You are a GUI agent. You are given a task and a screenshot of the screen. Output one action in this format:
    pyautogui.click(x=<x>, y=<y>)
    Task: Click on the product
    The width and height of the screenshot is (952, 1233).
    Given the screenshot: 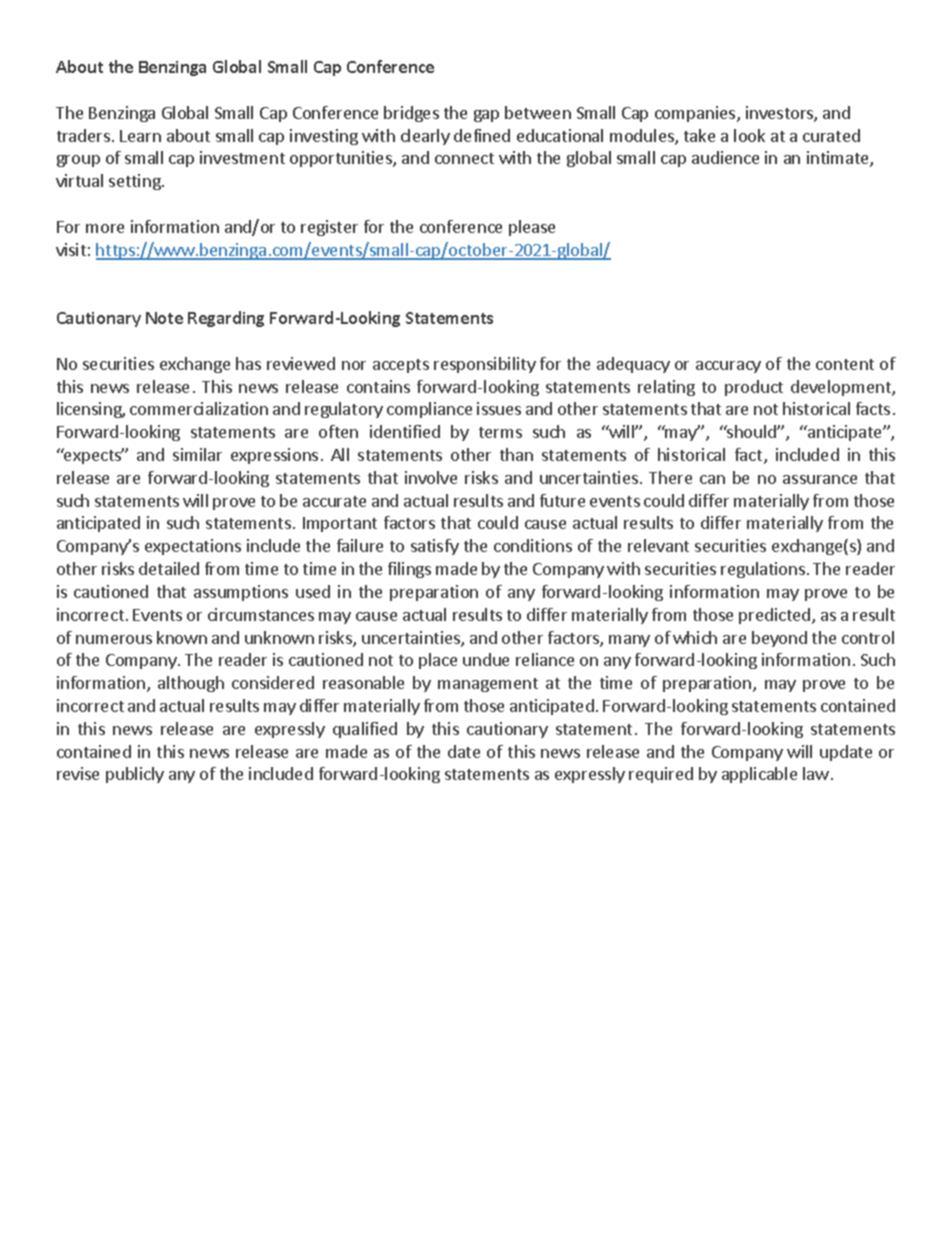 What is the action you would take?
    pyautogui.click(x=754, y=388)
